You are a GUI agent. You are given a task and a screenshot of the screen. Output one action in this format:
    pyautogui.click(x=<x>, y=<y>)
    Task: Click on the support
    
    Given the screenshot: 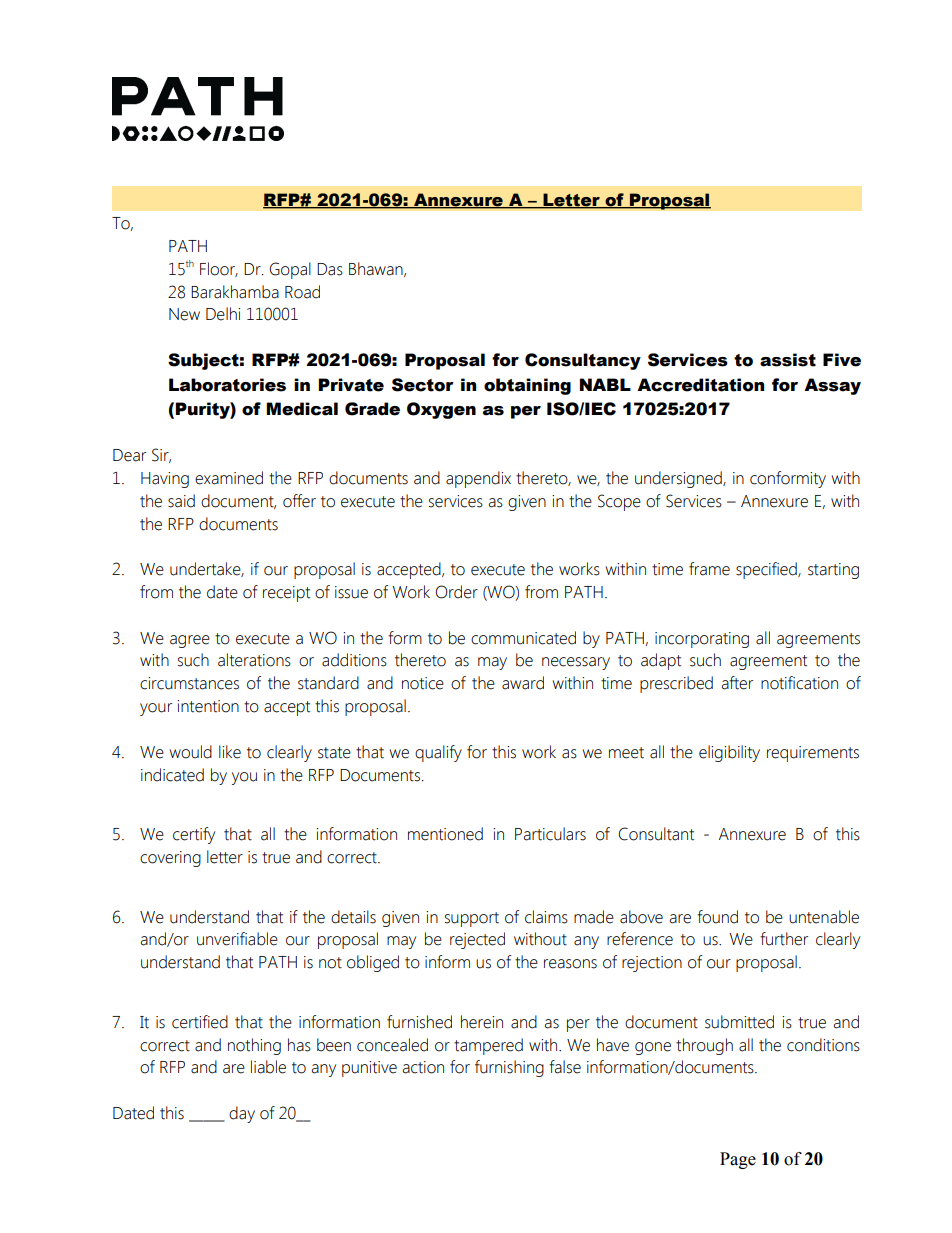 What is the action you would take?
    pyautogui.click(x=472, y=919)
